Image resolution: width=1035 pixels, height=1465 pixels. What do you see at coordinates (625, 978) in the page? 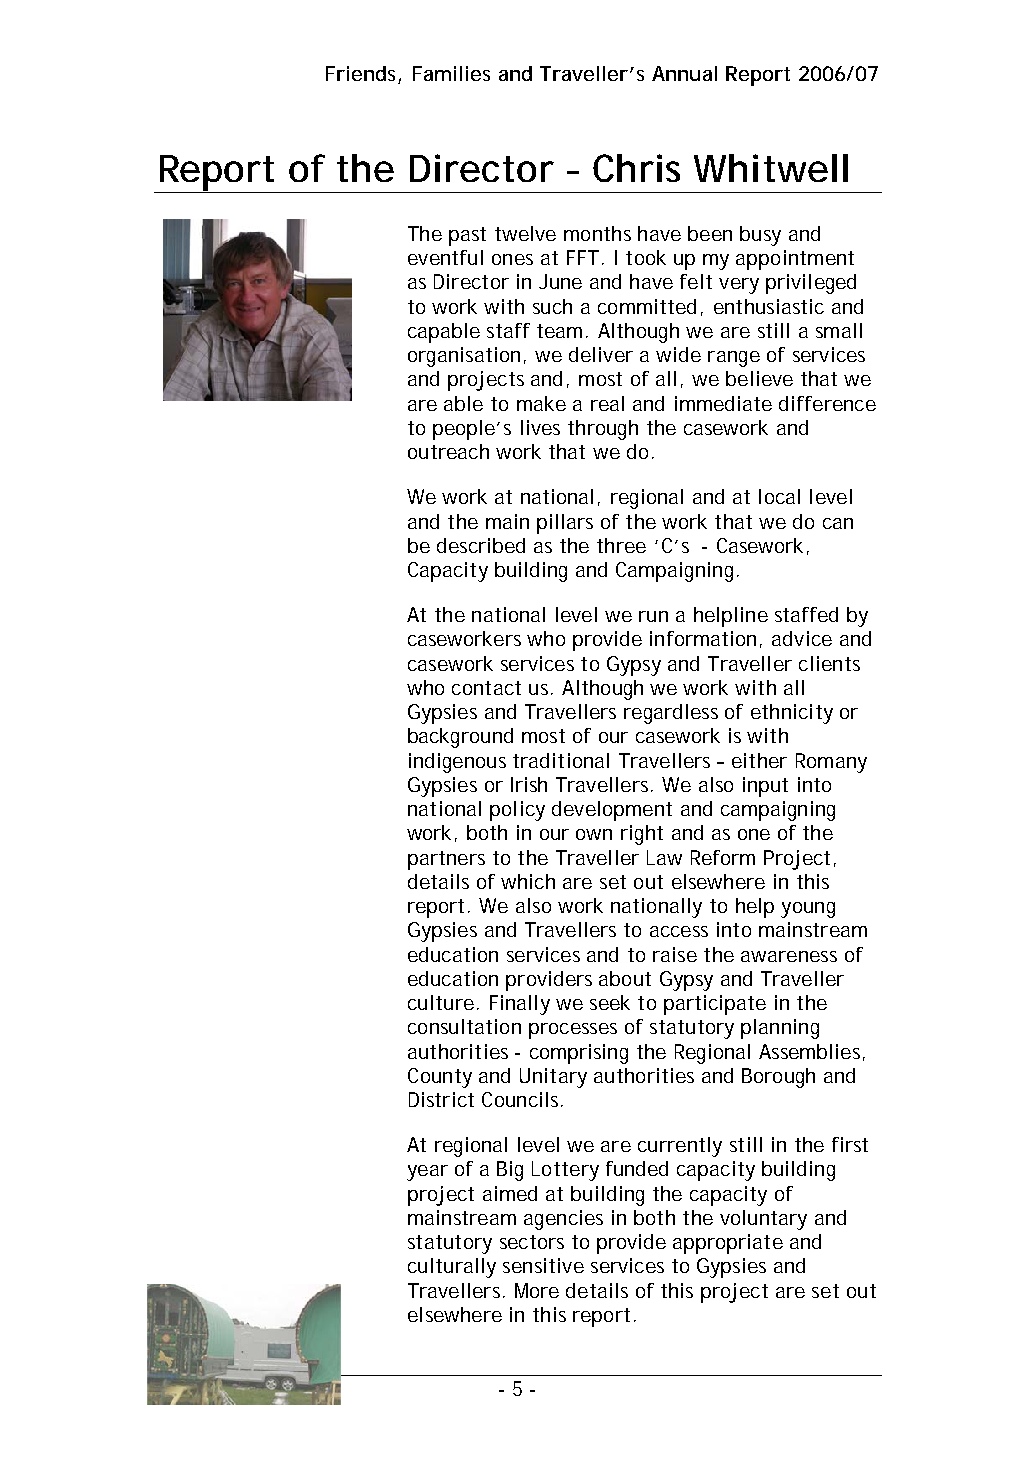
I see `about` at bounding box center [625, 978].
